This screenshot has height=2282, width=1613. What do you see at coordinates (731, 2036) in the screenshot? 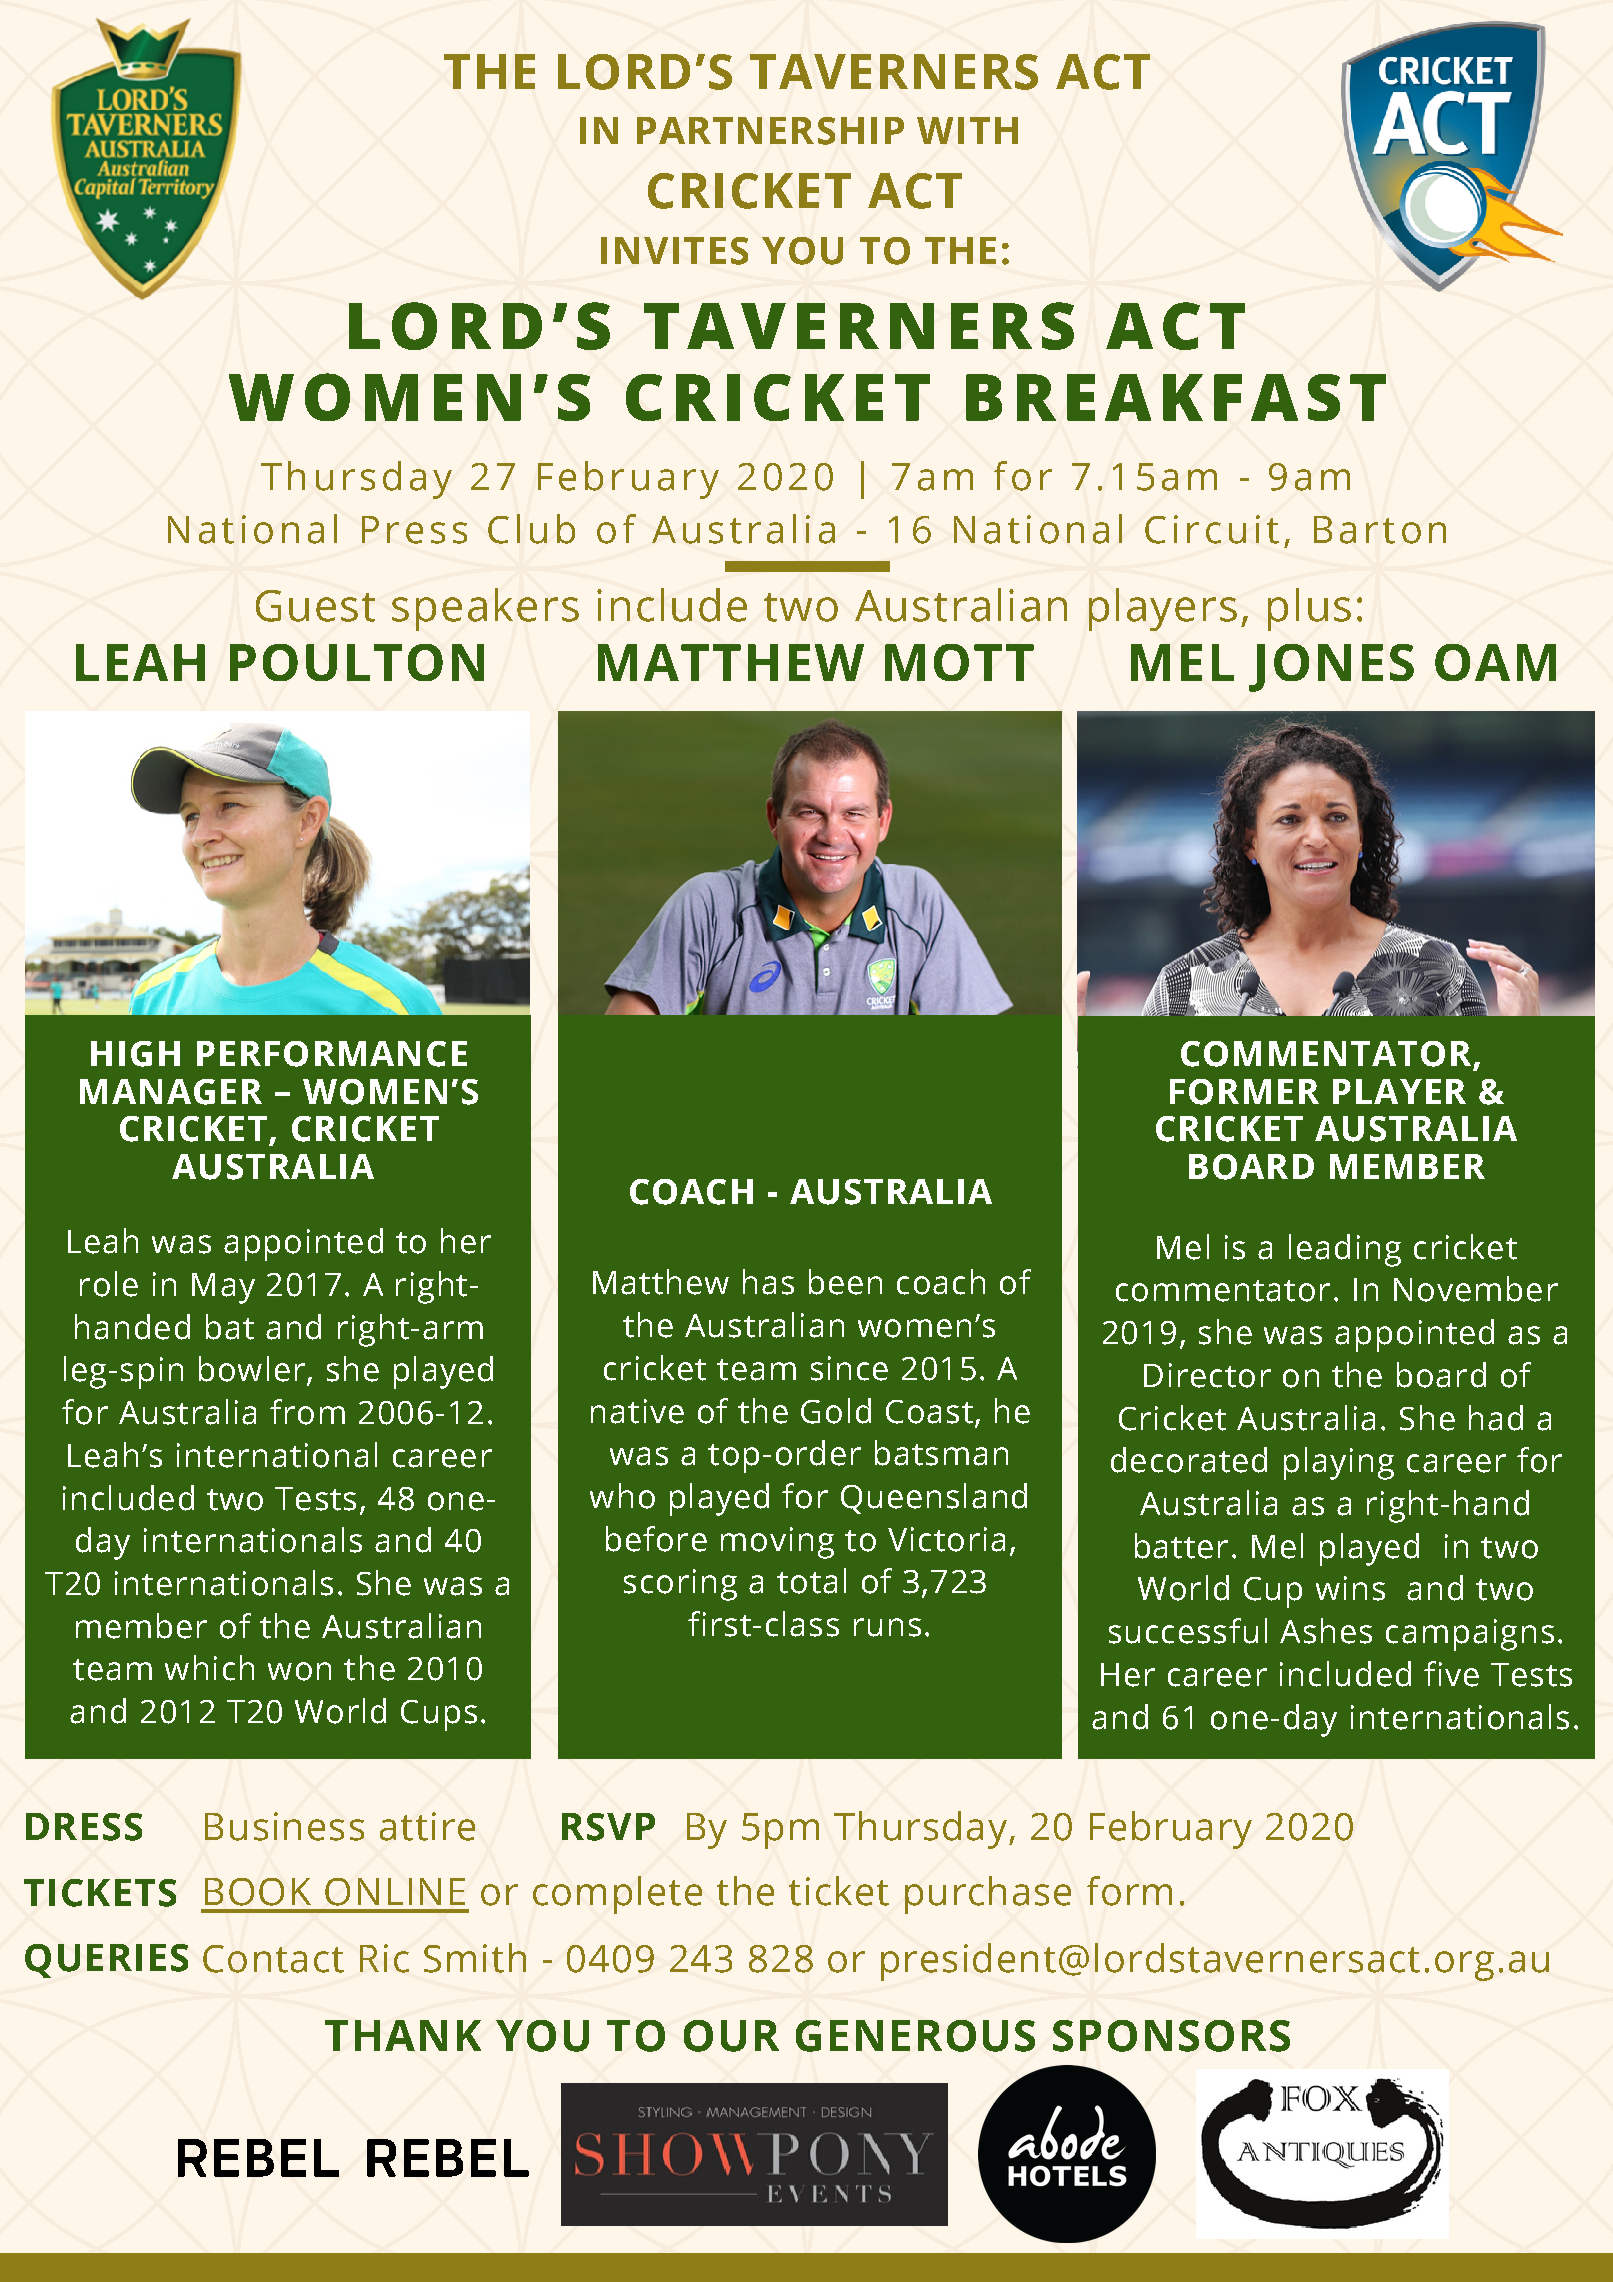
I see `OUR` at bounding box center [731, 2036].
